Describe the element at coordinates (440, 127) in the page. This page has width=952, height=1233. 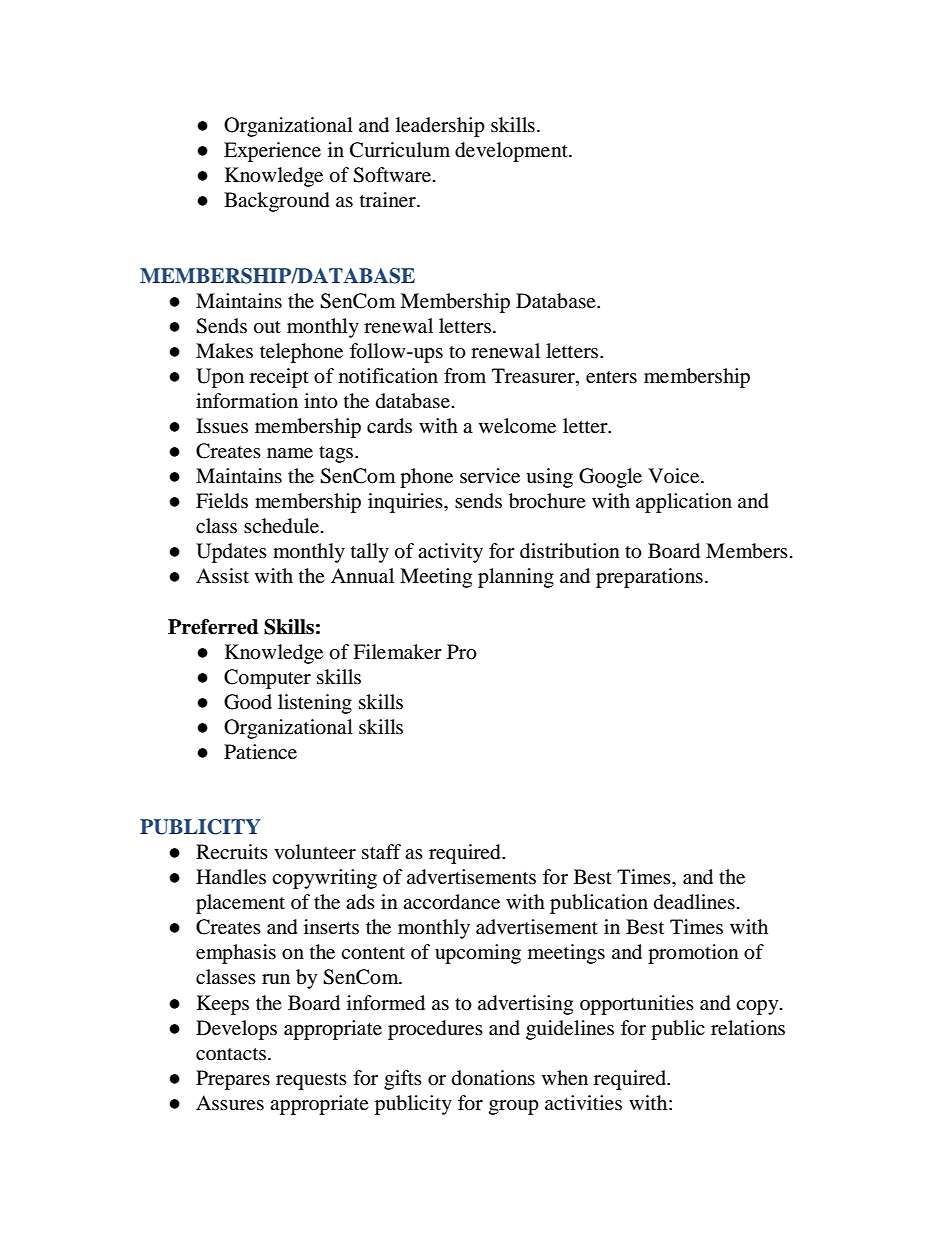
I see `leadership` at that location.
